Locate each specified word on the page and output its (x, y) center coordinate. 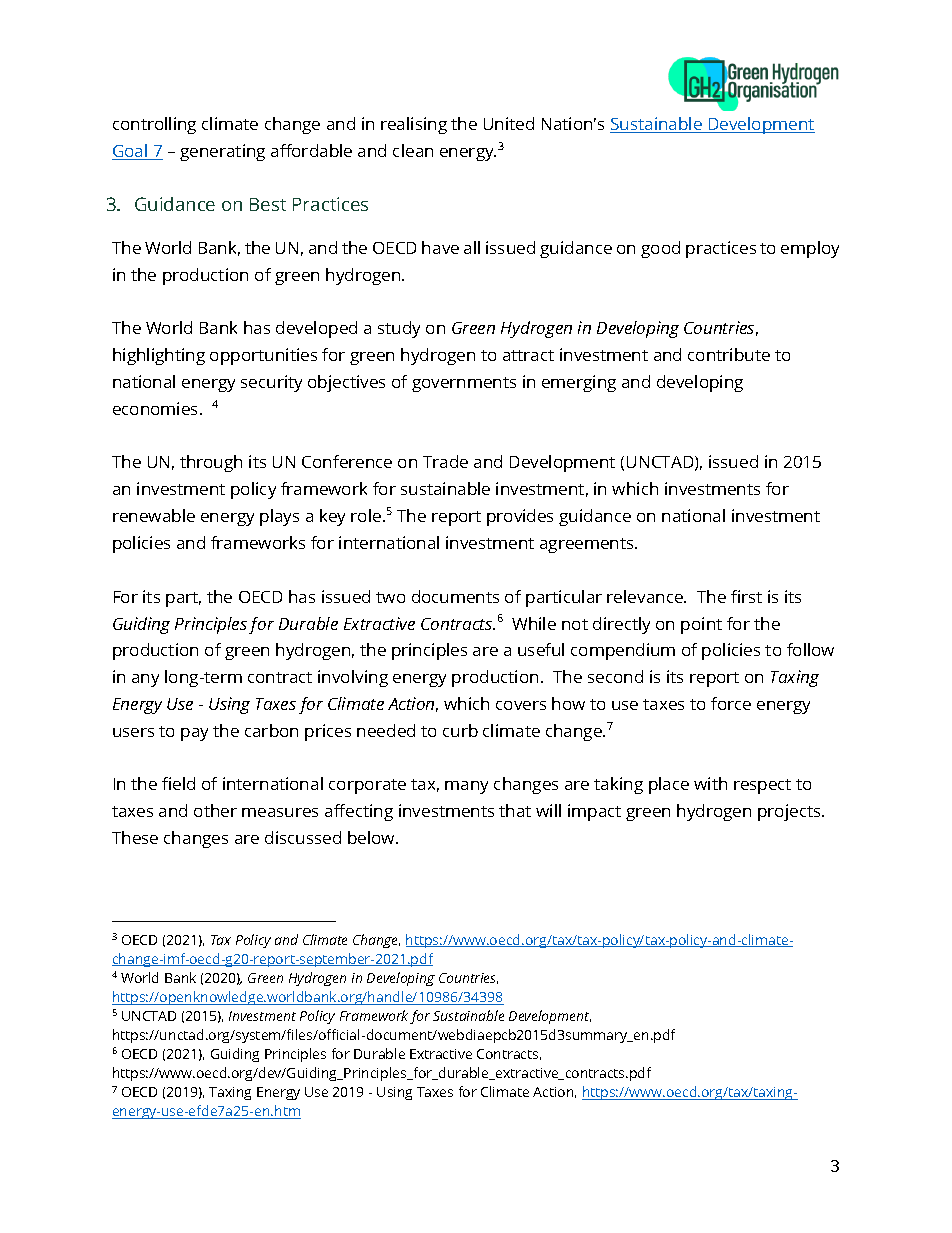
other (215, 810)
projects (790, 812)
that (515, 810)
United (509, 123)
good (660, 249)
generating (222, 152)
